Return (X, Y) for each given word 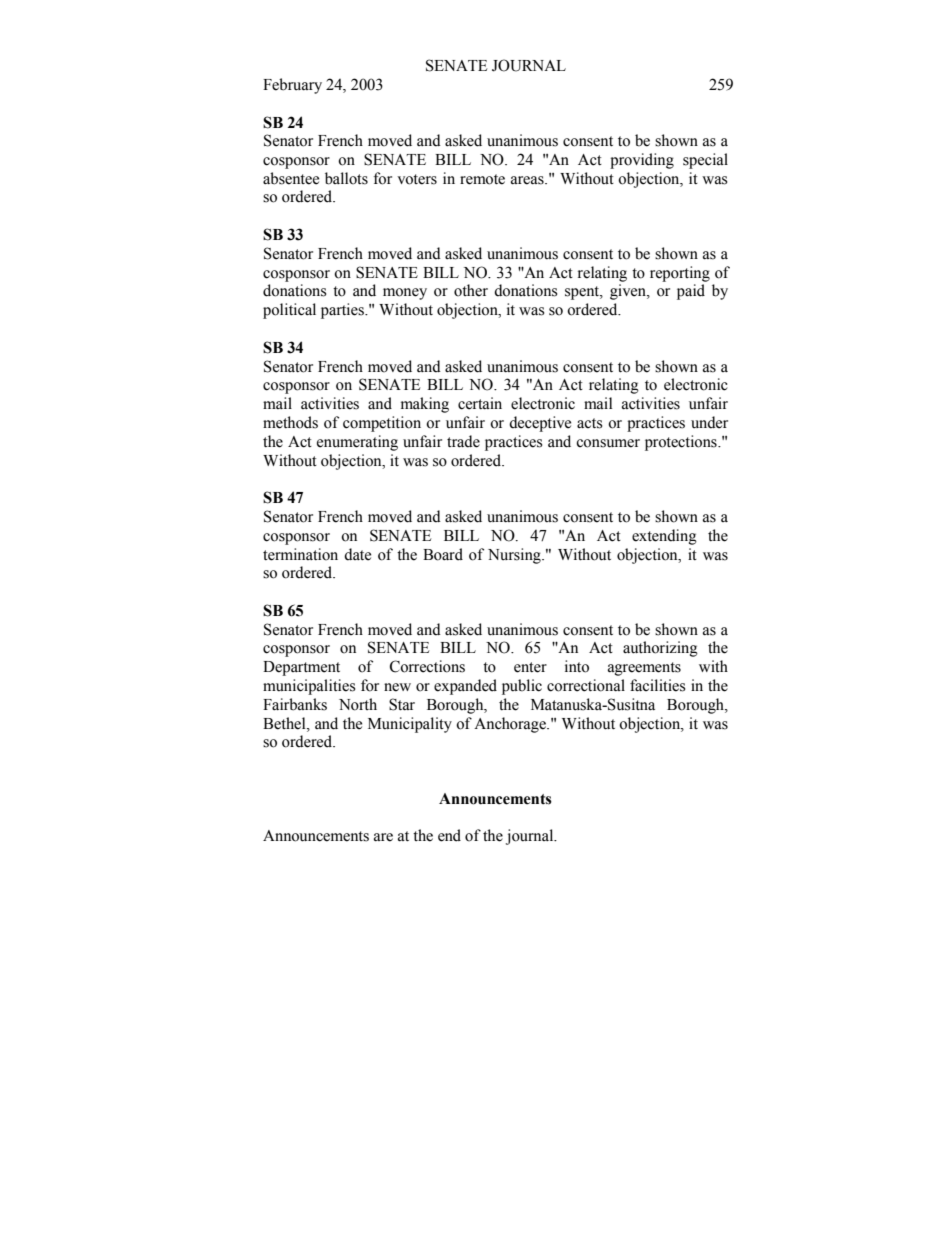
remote (482, 179)
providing (642, 161)
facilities (657, 685)
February (292, 86)
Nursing (515, 556)
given (629, 292)
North (358, 704)
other (471, 290)
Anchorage (511, 725)
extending (664, 537)
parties (343, 311)
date (357, 554)
